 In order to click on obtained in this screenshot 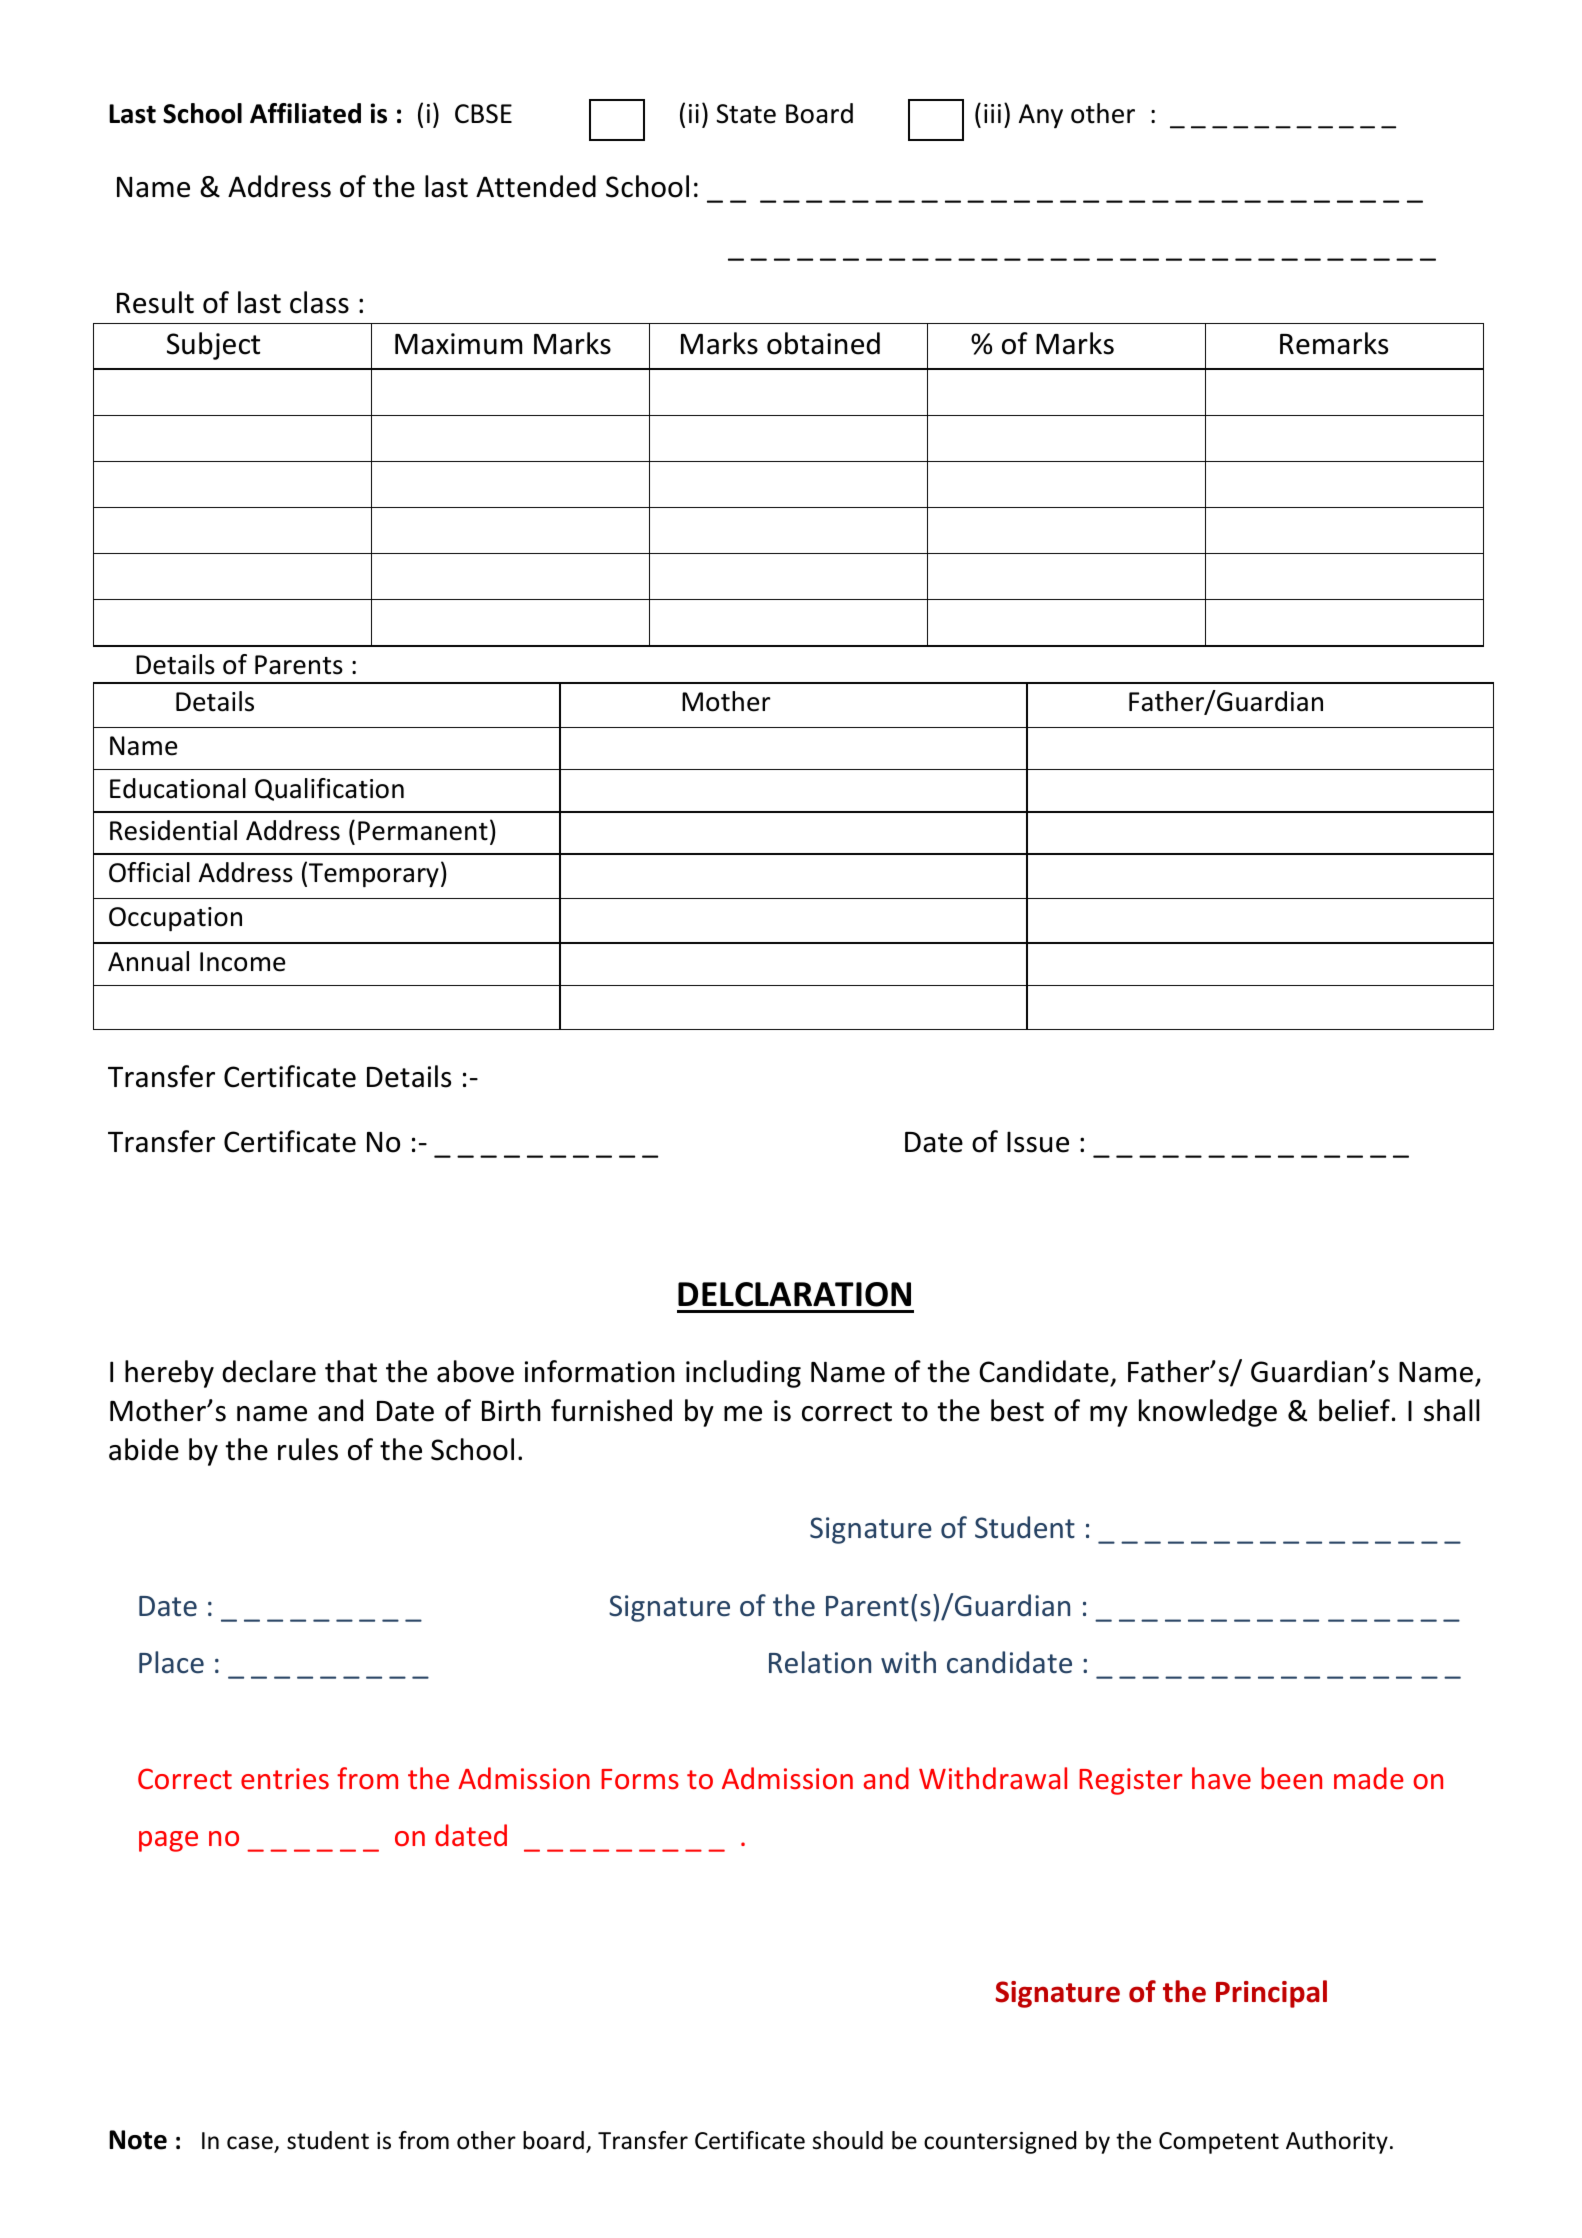, I will do `click(823, 343)`.
